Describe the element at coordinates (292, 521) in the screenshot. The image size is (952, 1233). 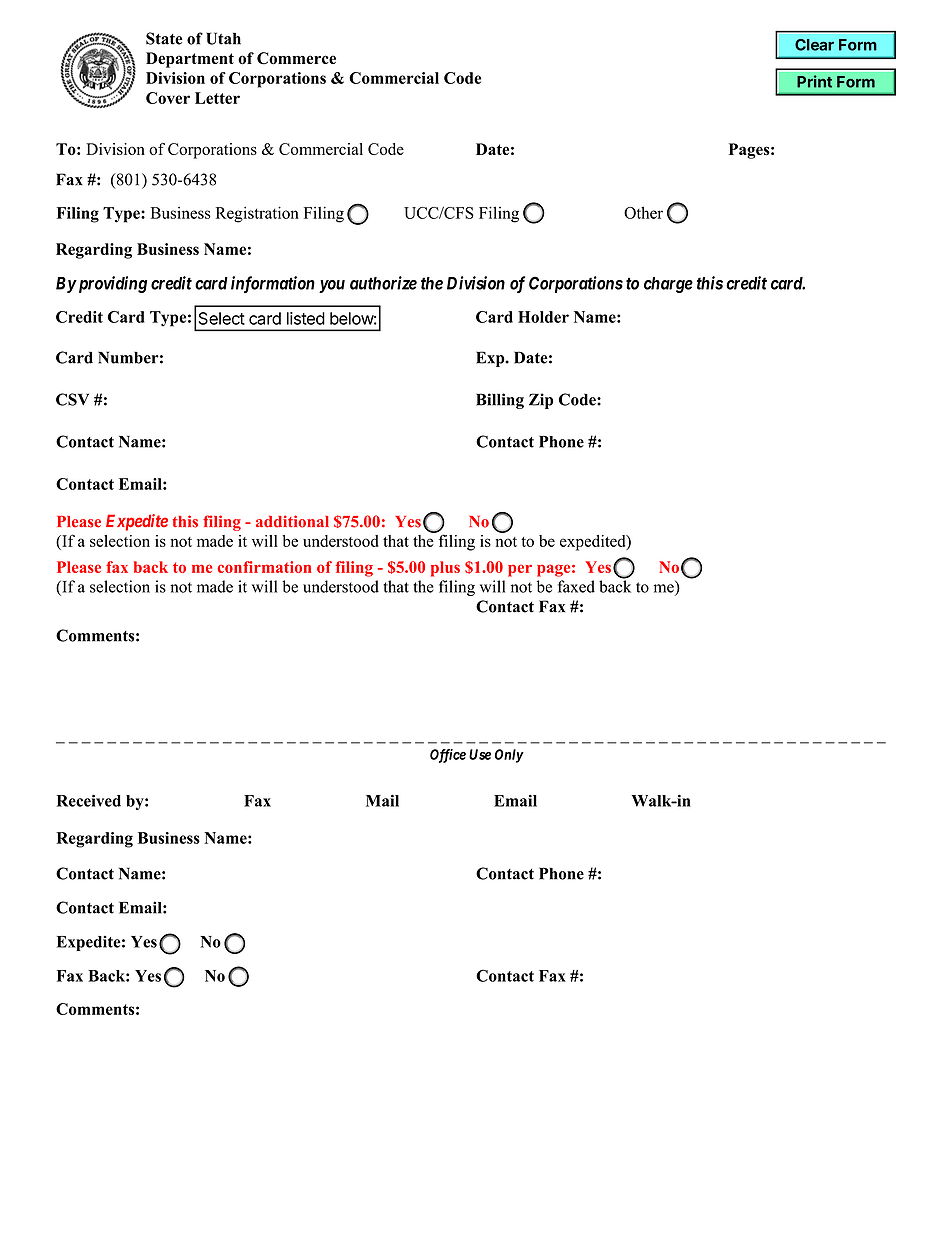
I see `additional` at that location.
